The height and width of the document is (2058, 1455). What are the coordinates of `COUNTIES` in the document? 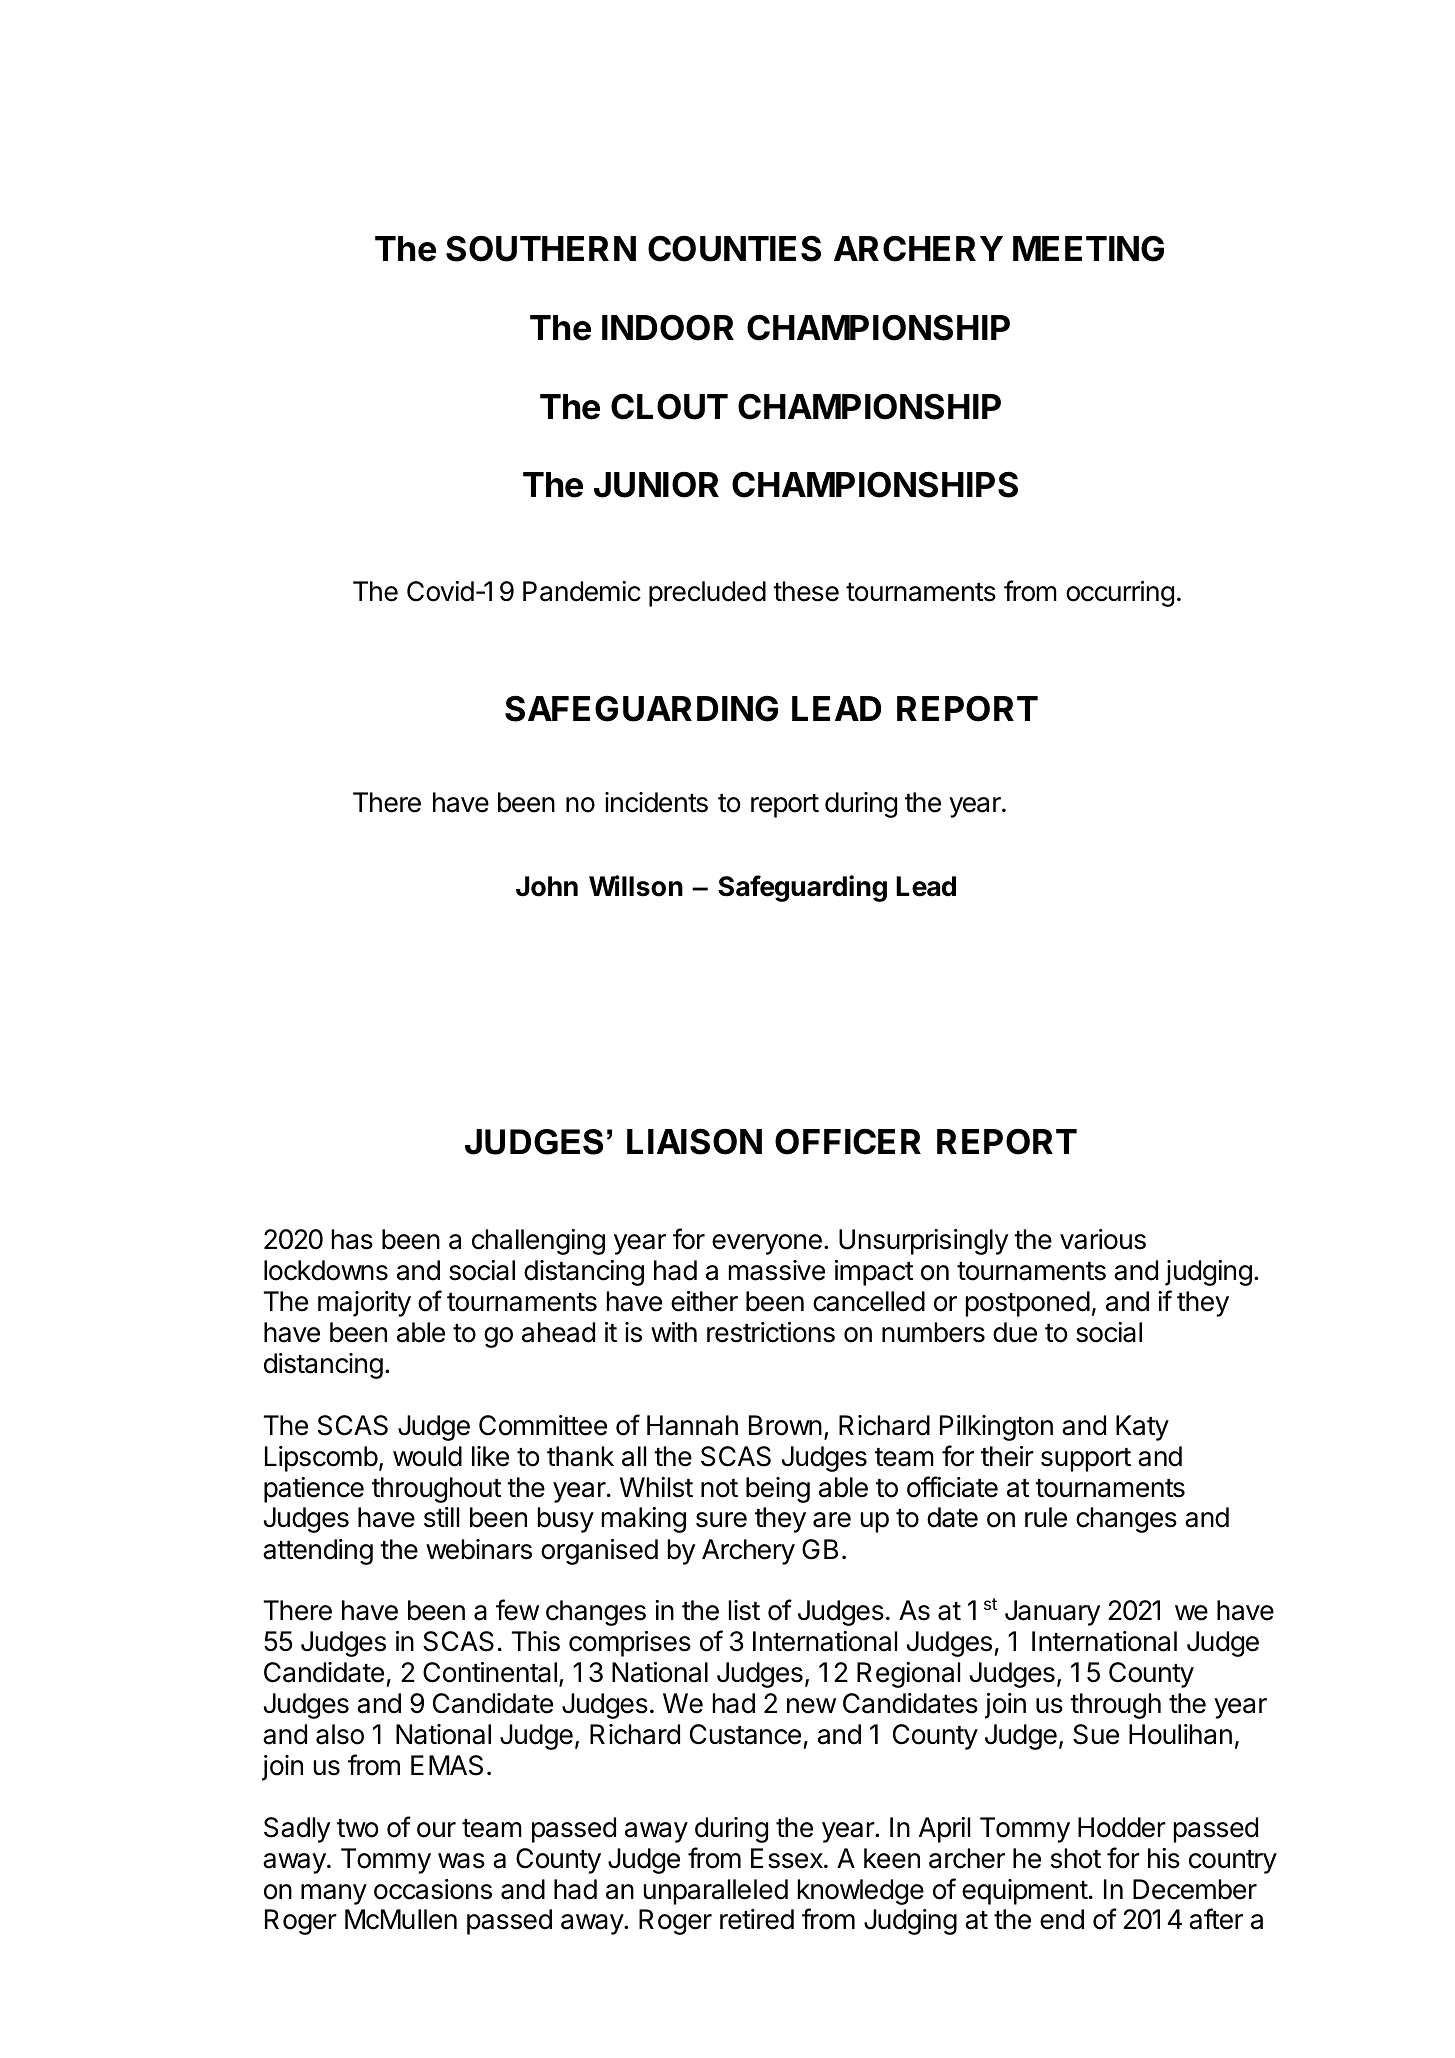 It's located at (734, 248).
